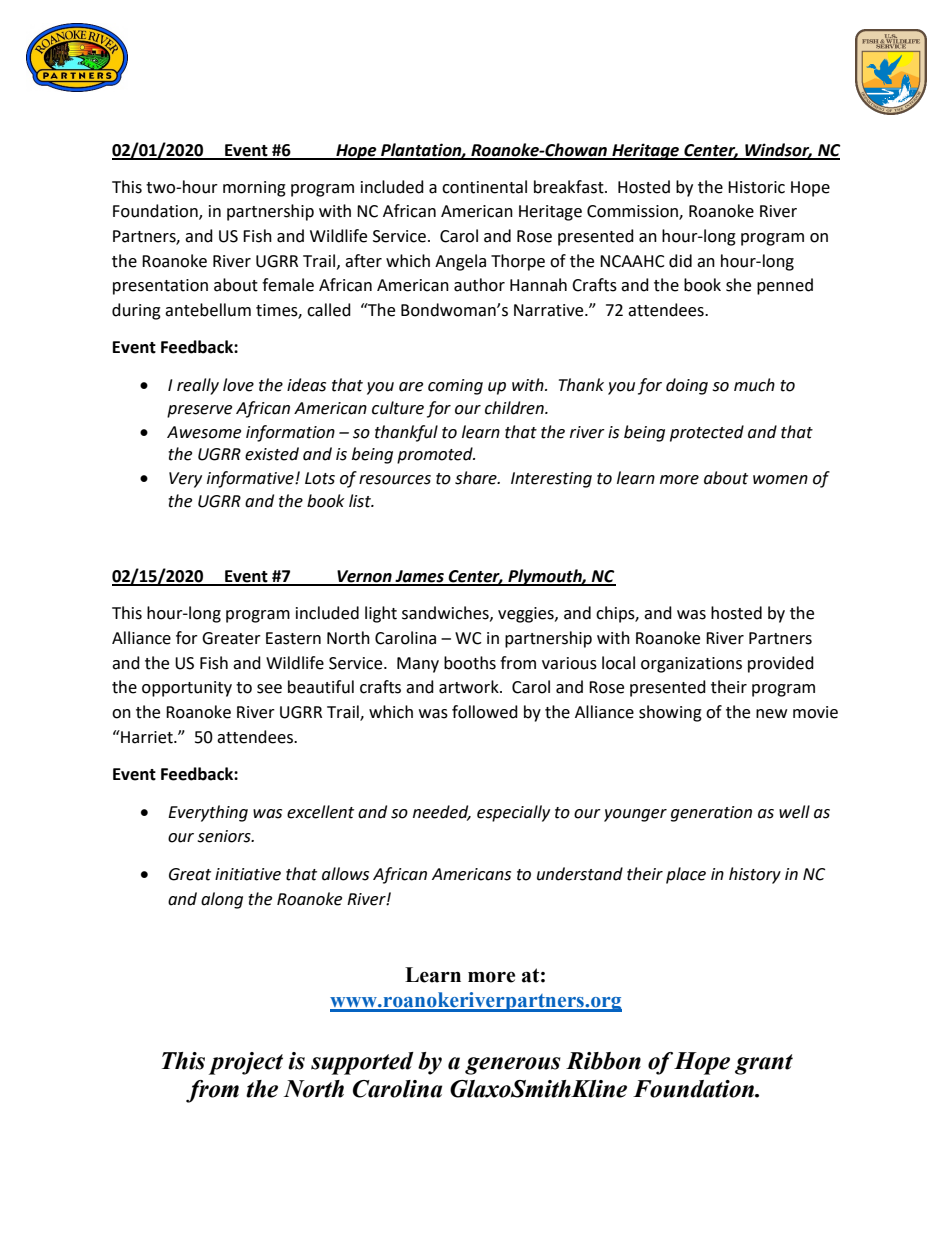 Image resolution: width=952 pixels, height=1233 pixels. I want to click on Historic, so click(756, 187).
